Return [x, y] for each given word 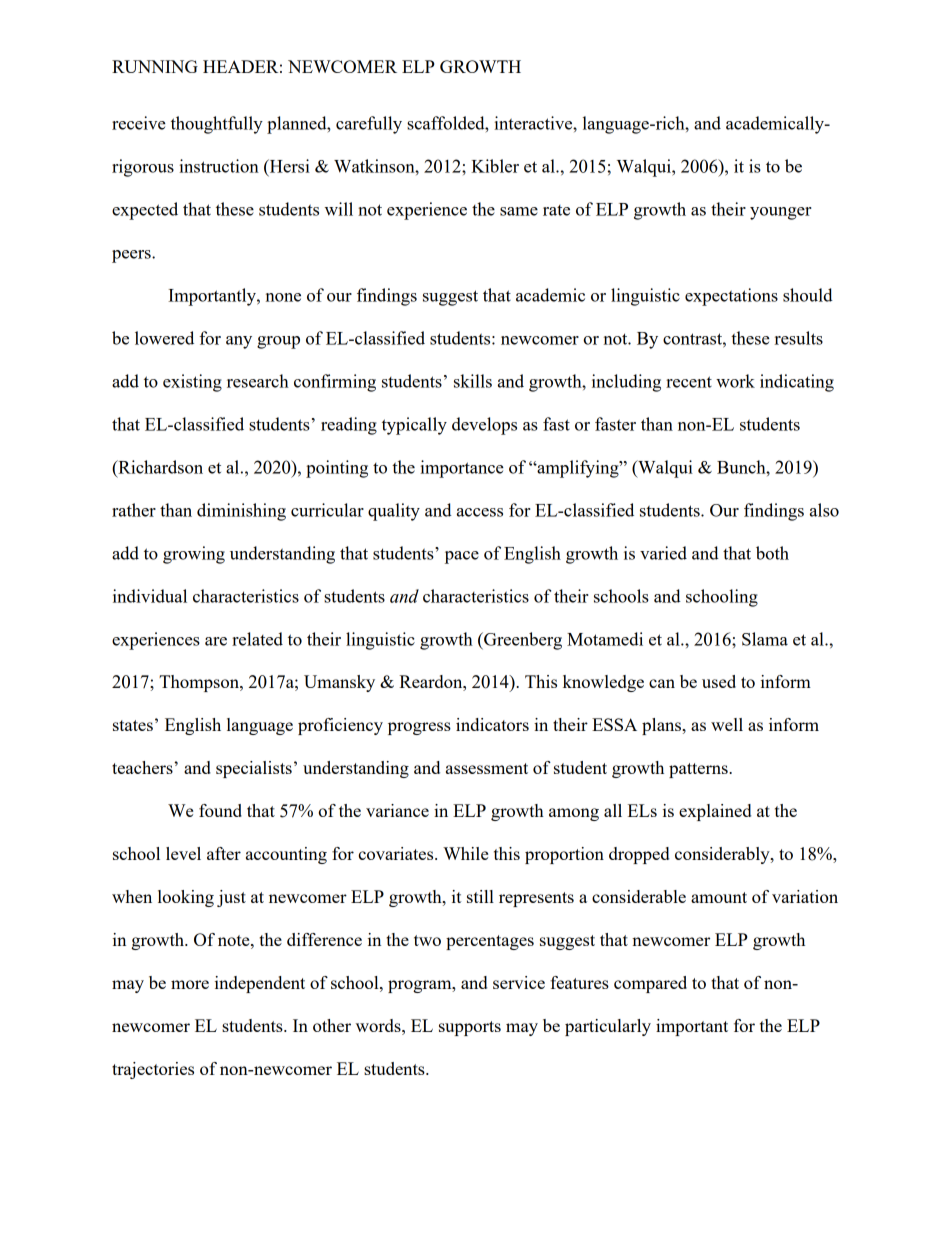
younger [781, 213]
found [220, 810]
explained [715, 812]
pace [462, 557]
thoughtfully [217, 125]
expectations [731, 297]
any [239, 342]
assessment [487, 768]
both [772, 553]
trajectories [153, 1070]
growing [194, 555]
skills [473, 381]
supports [470, 1028]
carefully [369, 125]
